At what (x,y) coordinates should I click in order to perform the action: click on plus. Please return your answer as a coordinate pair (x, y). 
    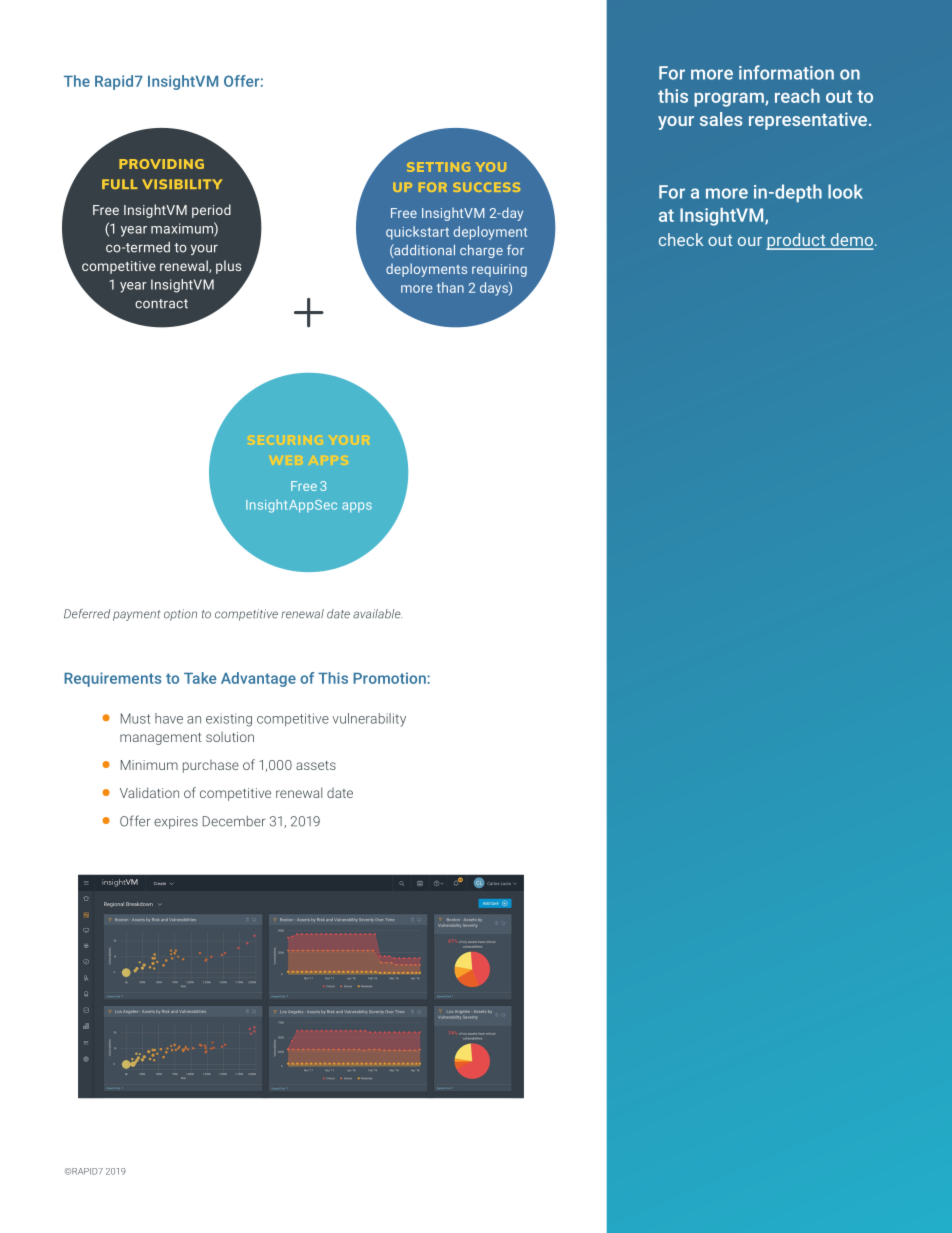
    Looking at the image, I should click on (228, 267).
